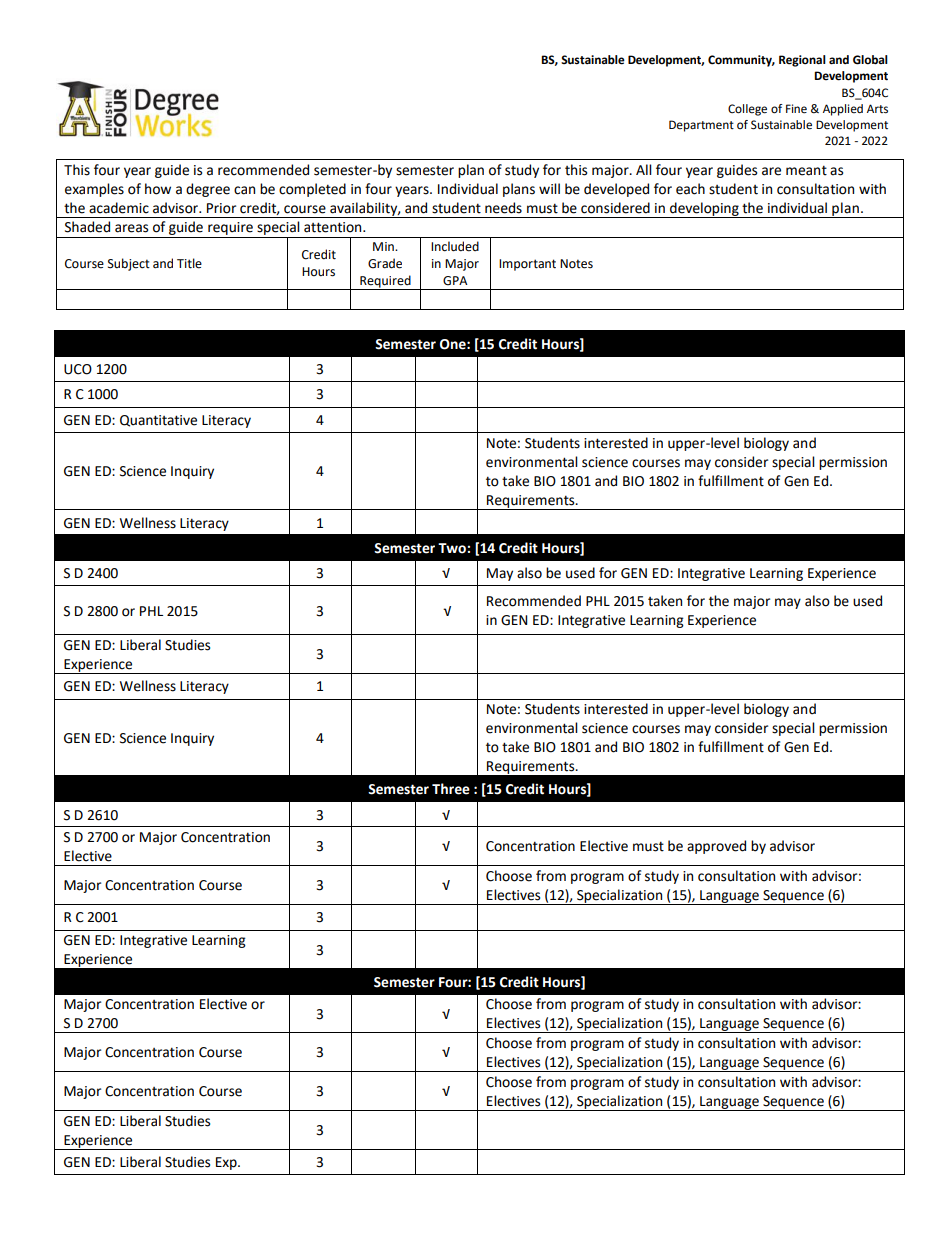 This image has height=1233, width=952. I want to click on Three, so click(451, 789).
